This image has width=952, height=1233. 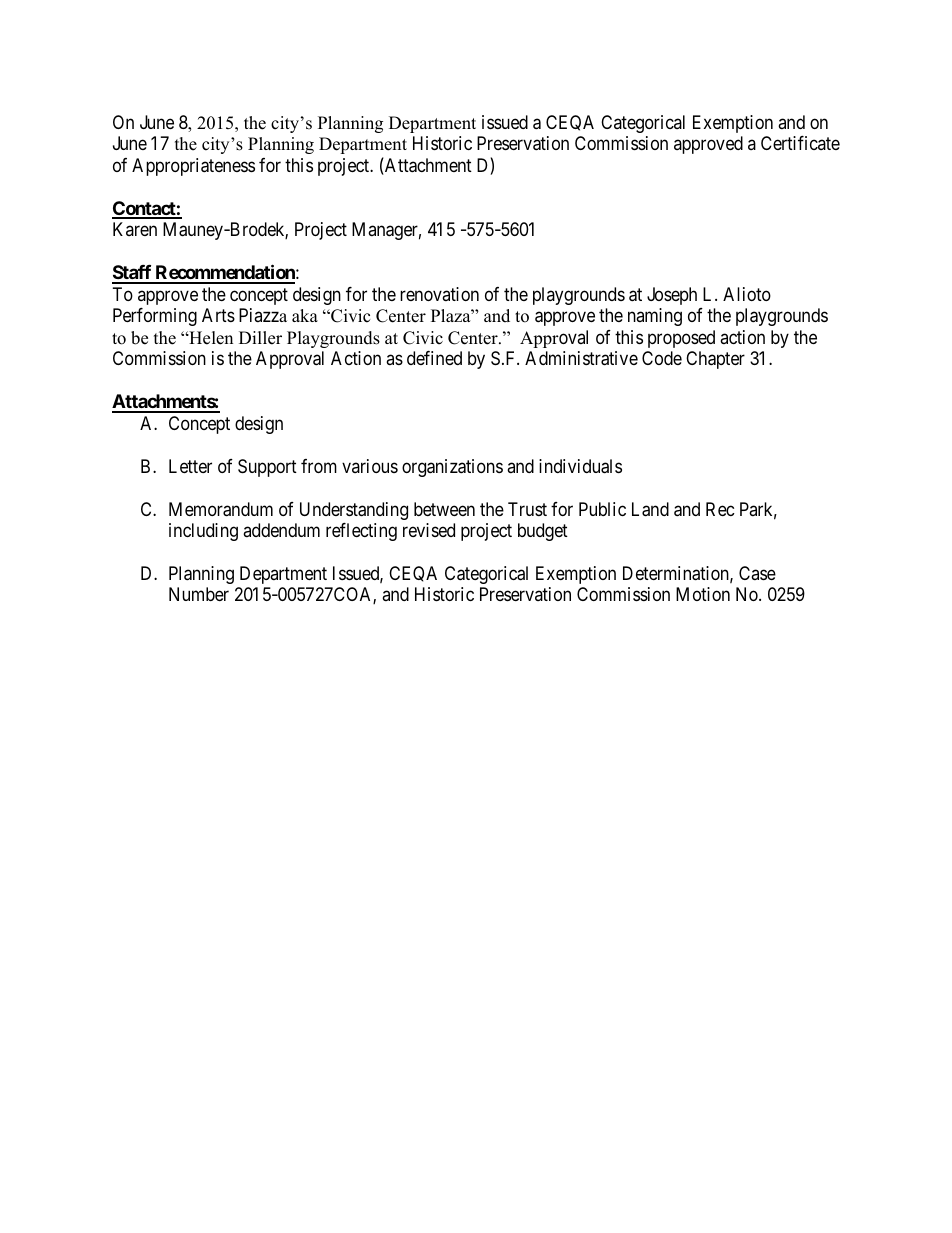 I want to click on Number, so click(x=199, y=594).
